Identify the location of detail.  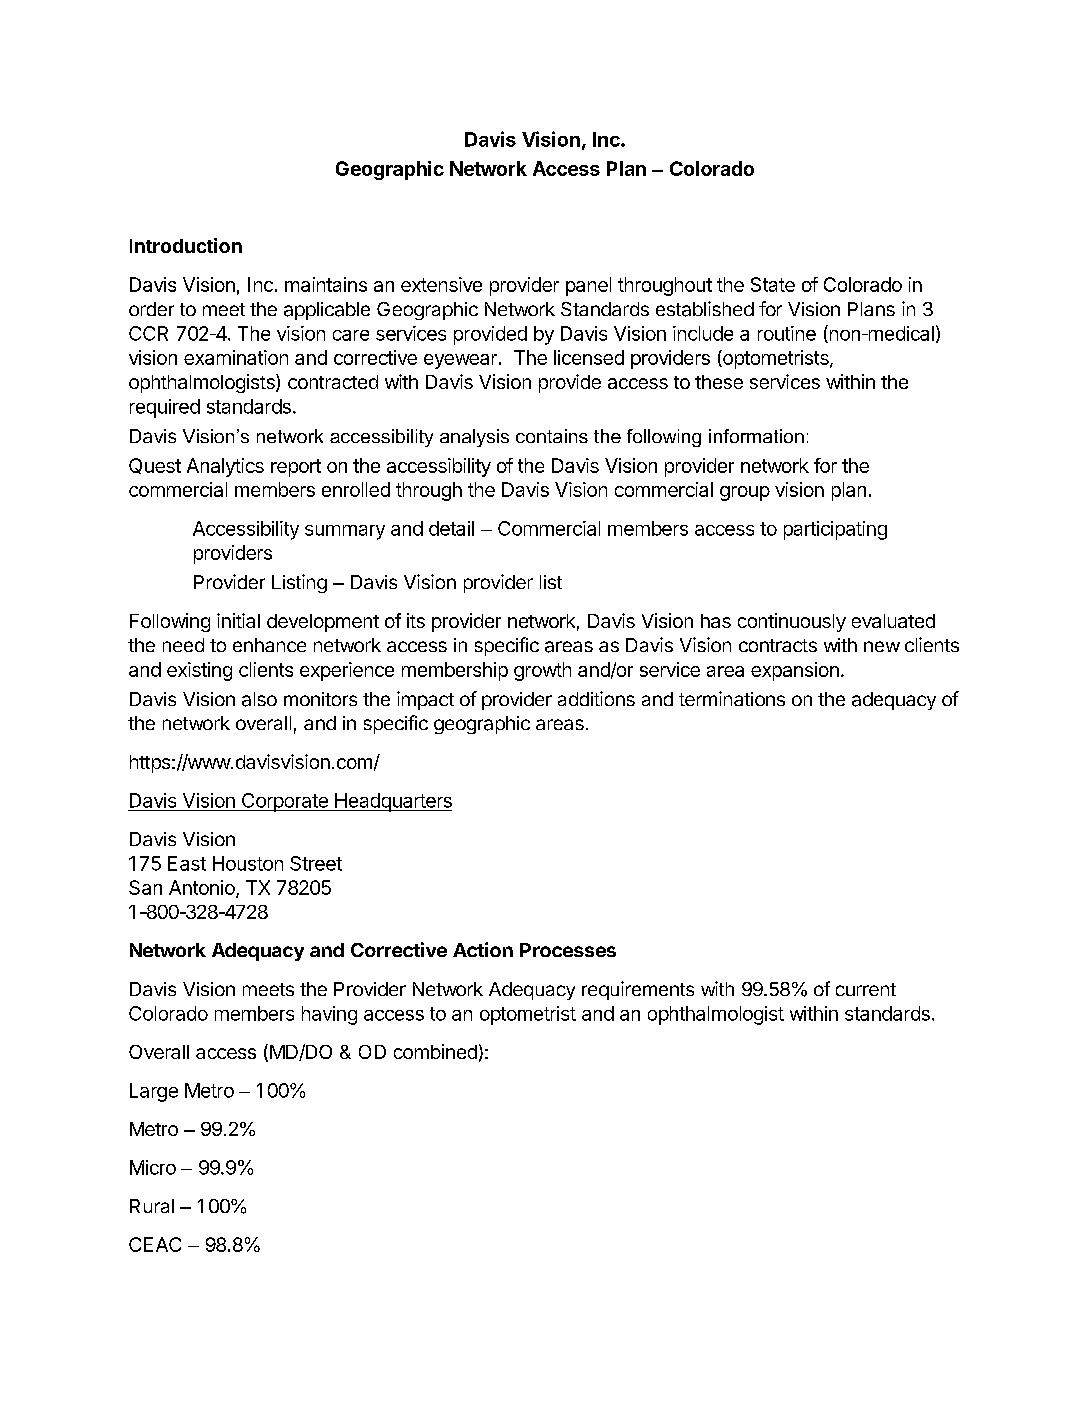
(451, 528).
